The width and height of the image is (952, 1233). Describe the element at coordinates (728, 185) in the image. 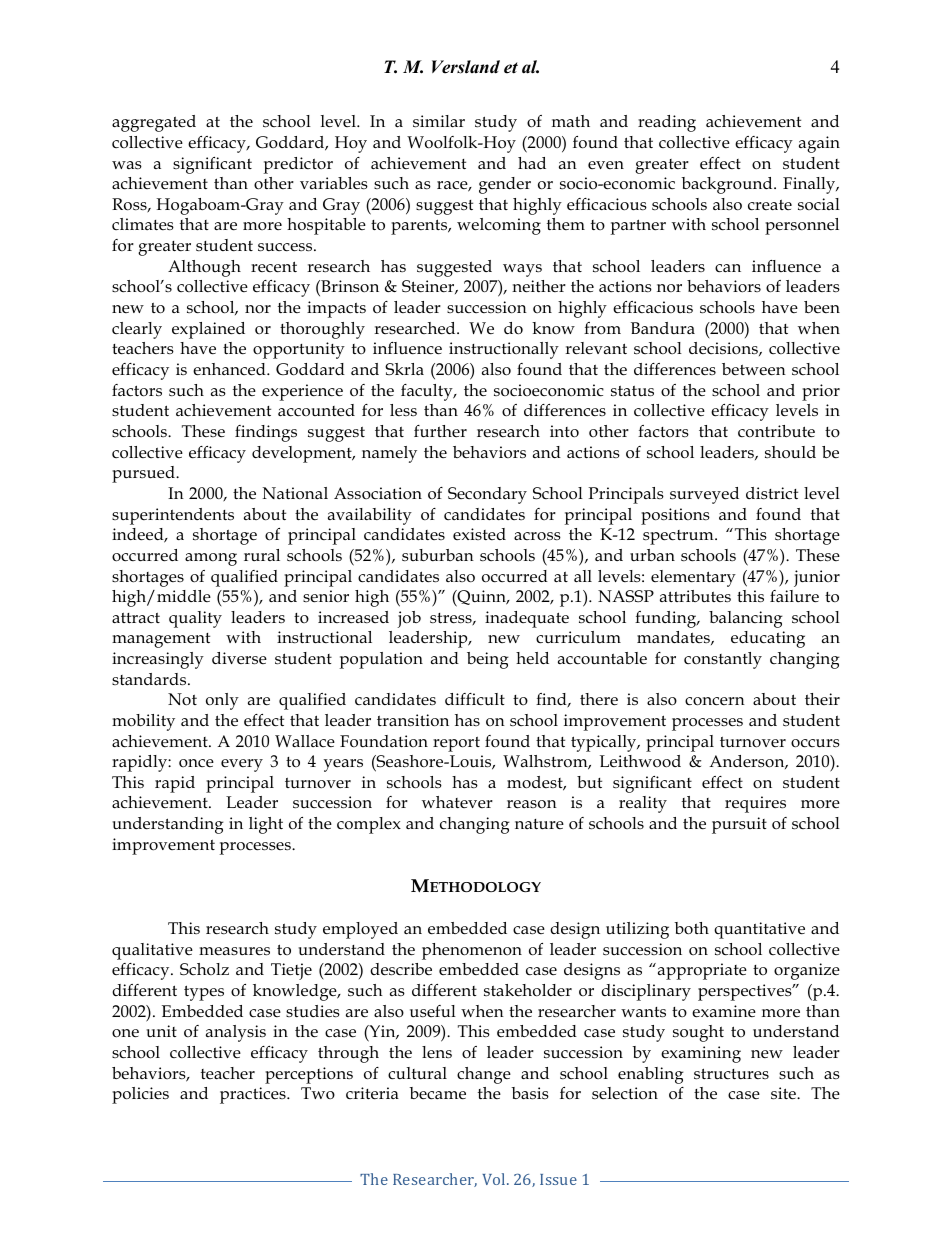

I see `background` at that location.
